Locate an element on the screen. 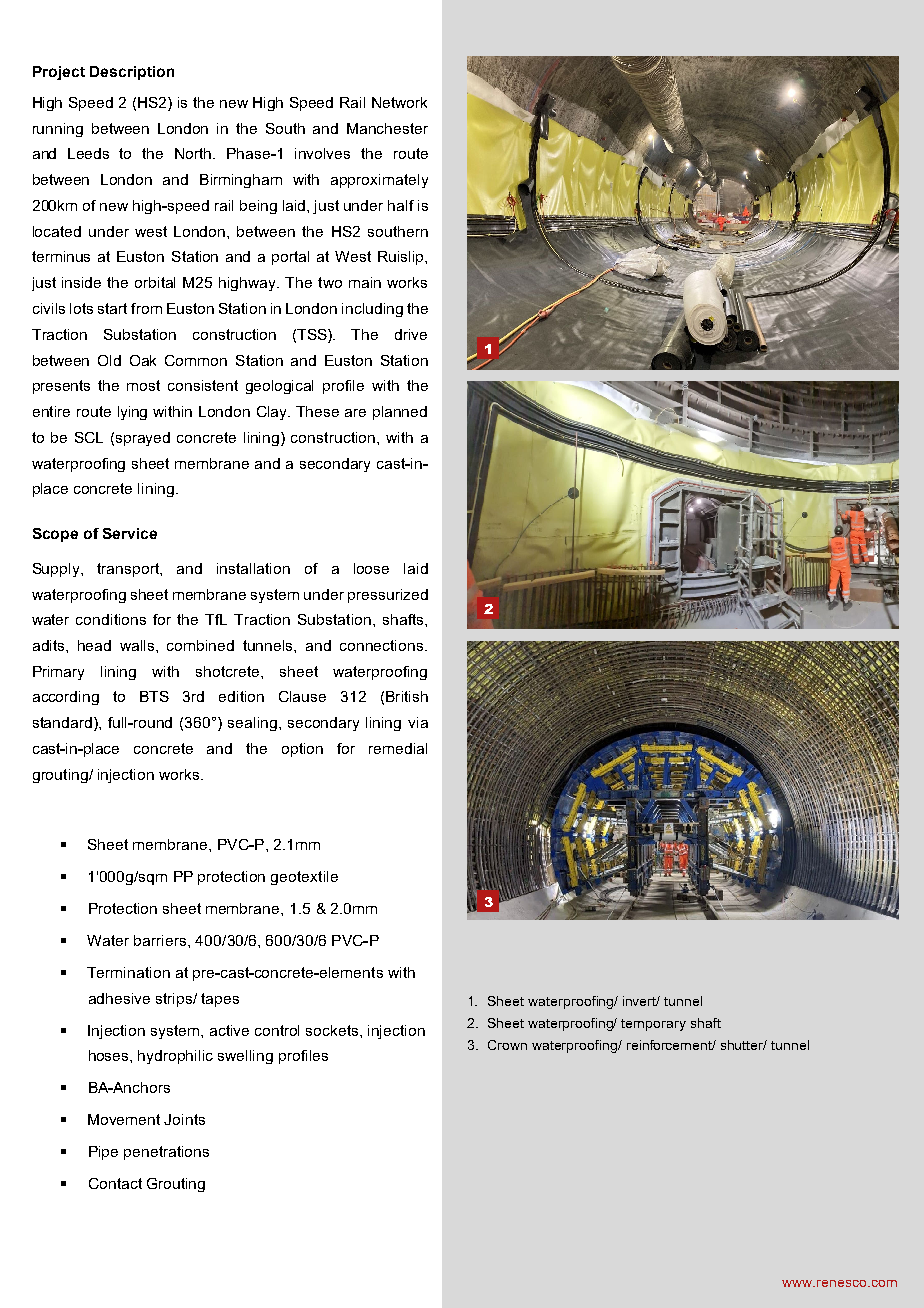 The image size is (924, 1308). Network is located at coordinates (399, 102).
